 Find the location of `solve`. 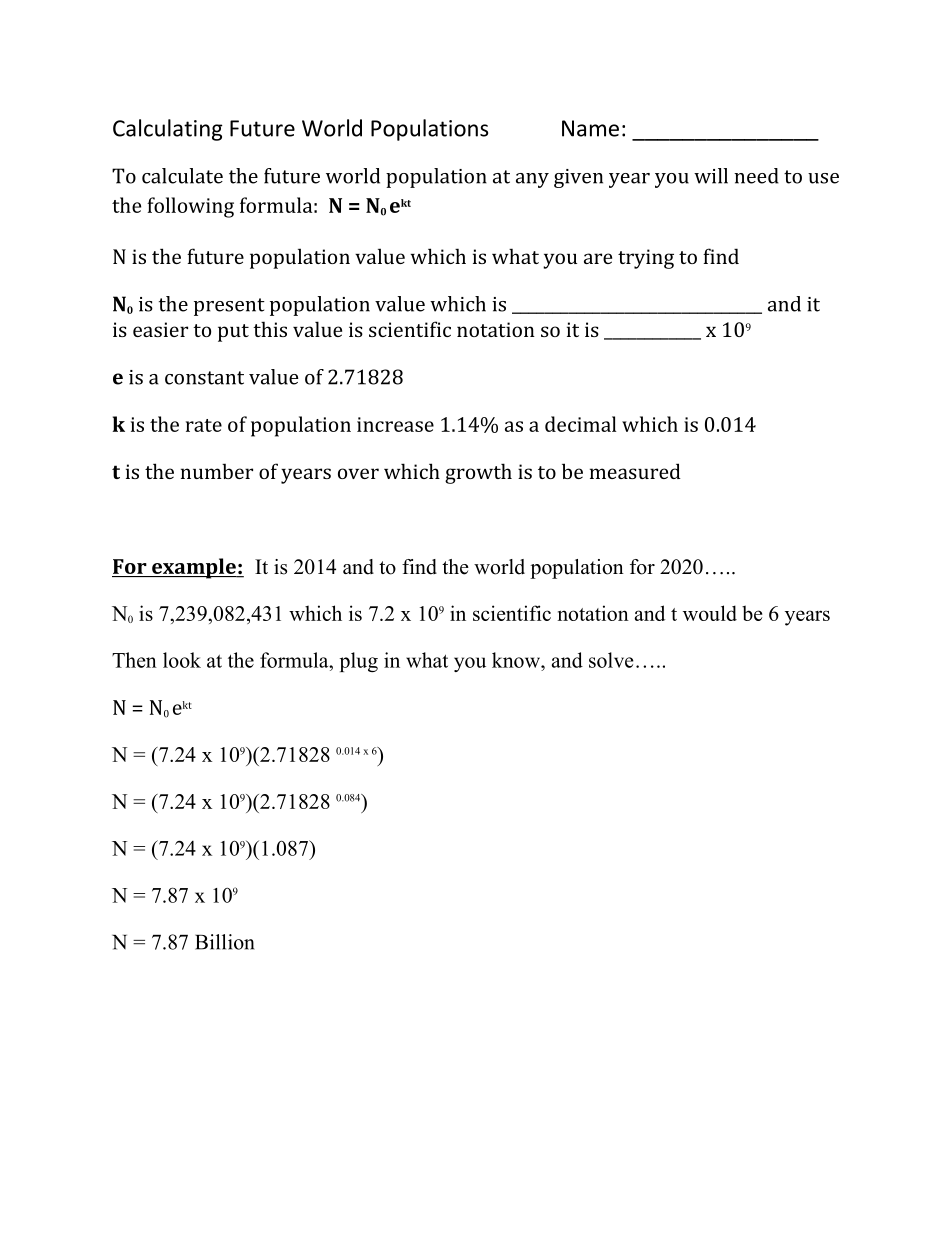

solve is located at coordinates (611, 660).
